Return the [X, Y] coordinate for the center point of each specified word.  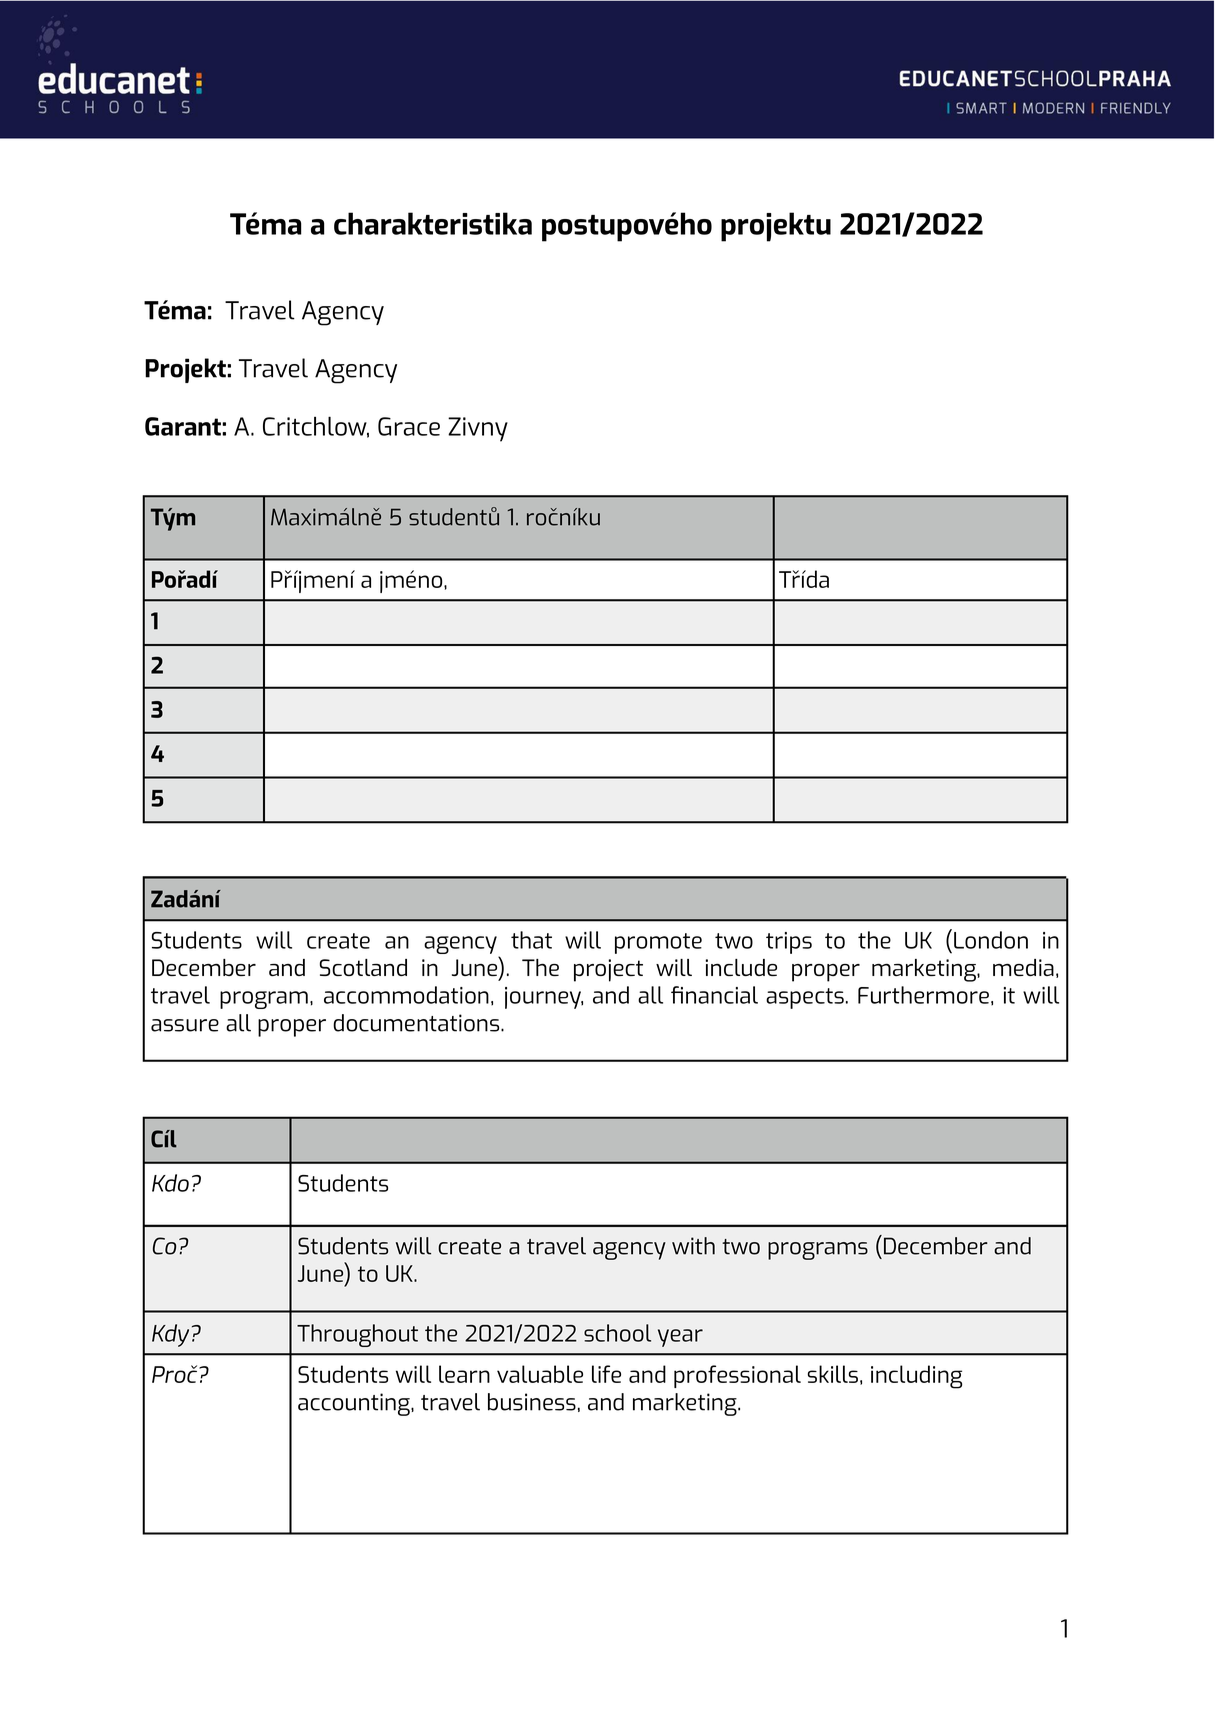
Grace [409, 426]
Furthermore [923, 995]
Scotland [363, 967]
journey [544, 998]
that [531, 940]
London [991, 940]
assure [185, 1025]
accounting [355, 1404]
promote [658, 943]
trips [789, 943]
